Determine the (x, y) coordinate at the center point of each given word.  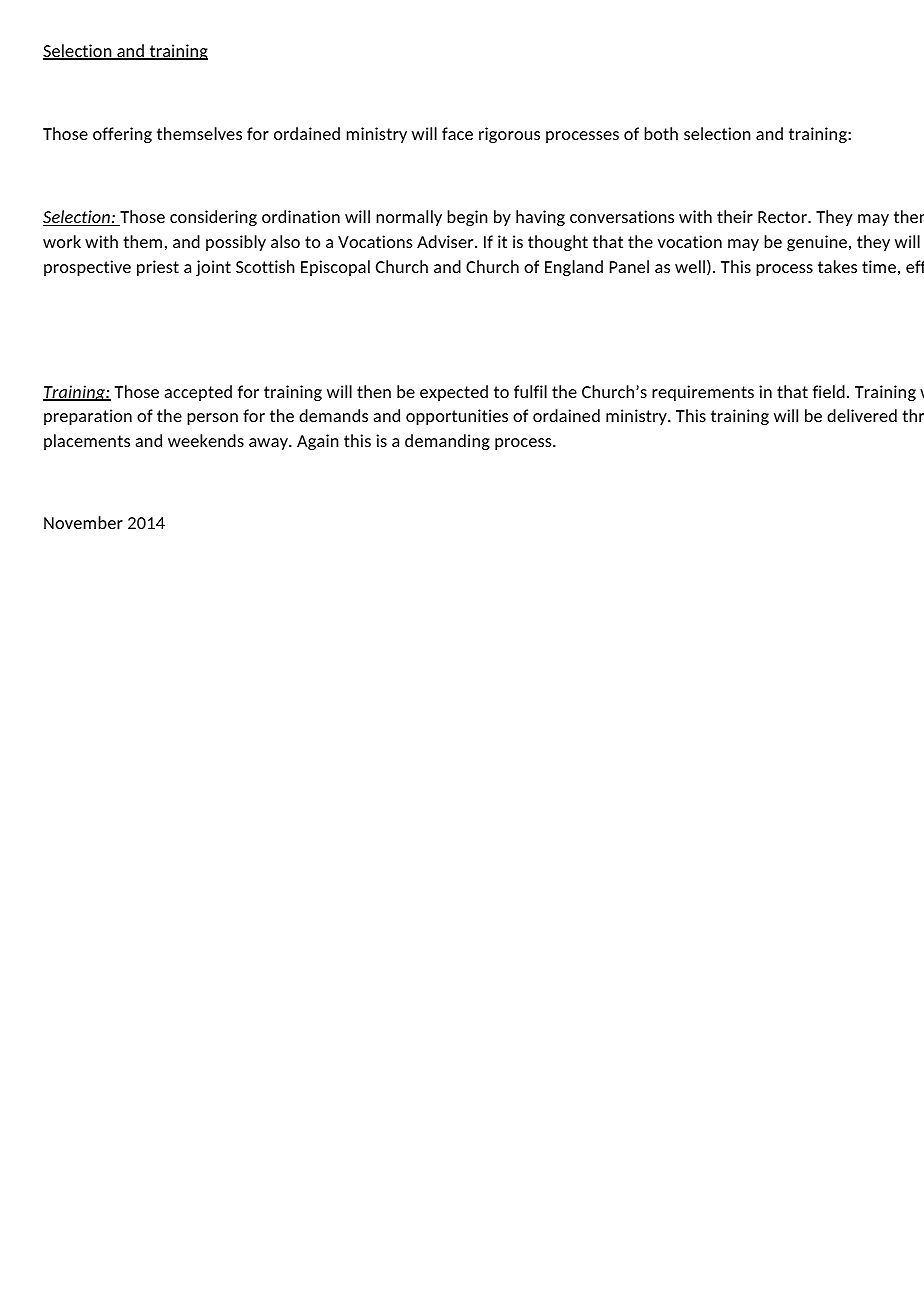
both (661, 133)
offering (122, 135)
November (83, 522)
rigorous (509, 135)
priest (158, 268)
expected (454, 393)
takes (837, 266)
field (829, 391)
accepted (198, 393)
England (574, 268)
